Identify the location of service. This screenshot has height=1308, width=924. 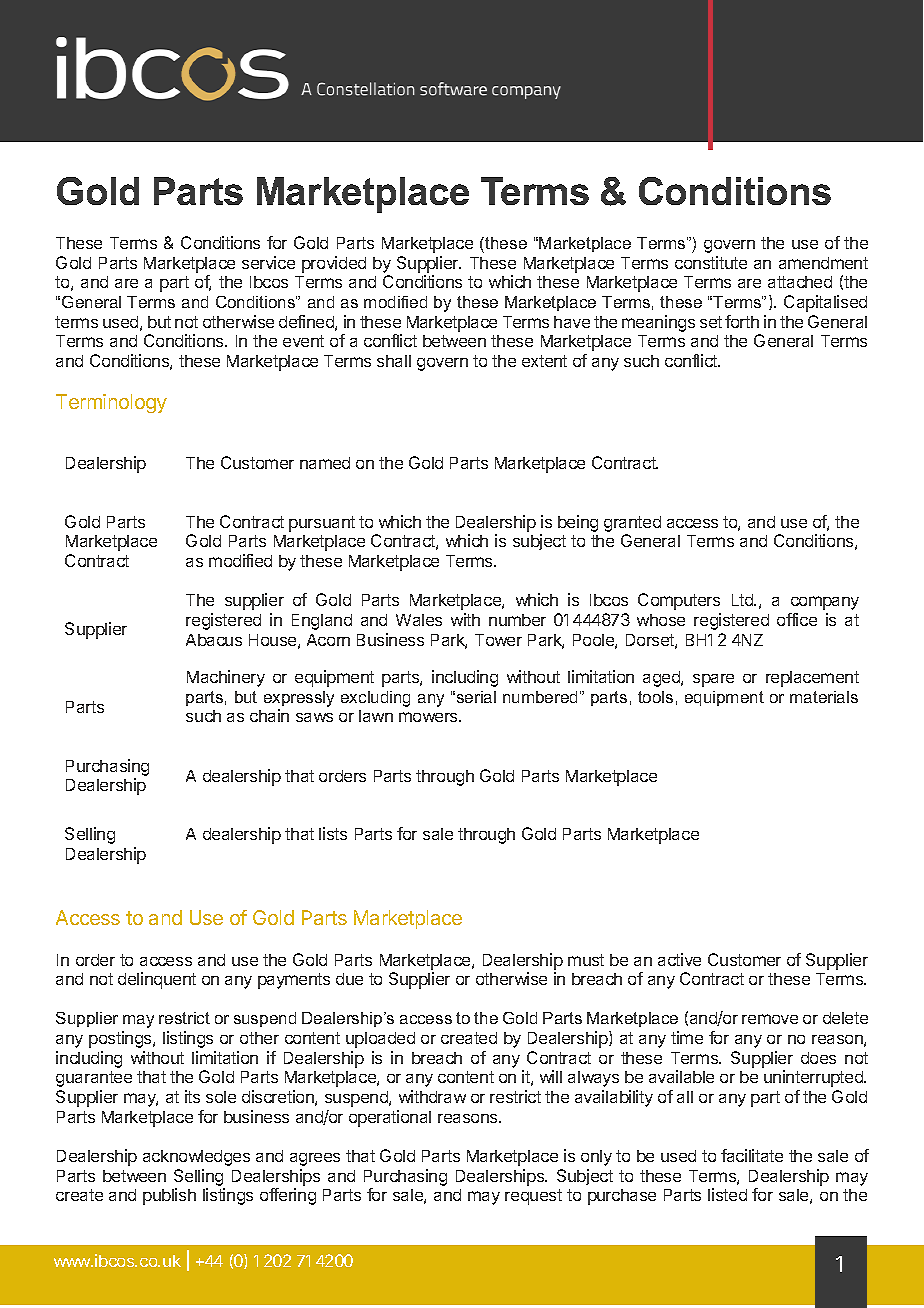
(268, 262).
